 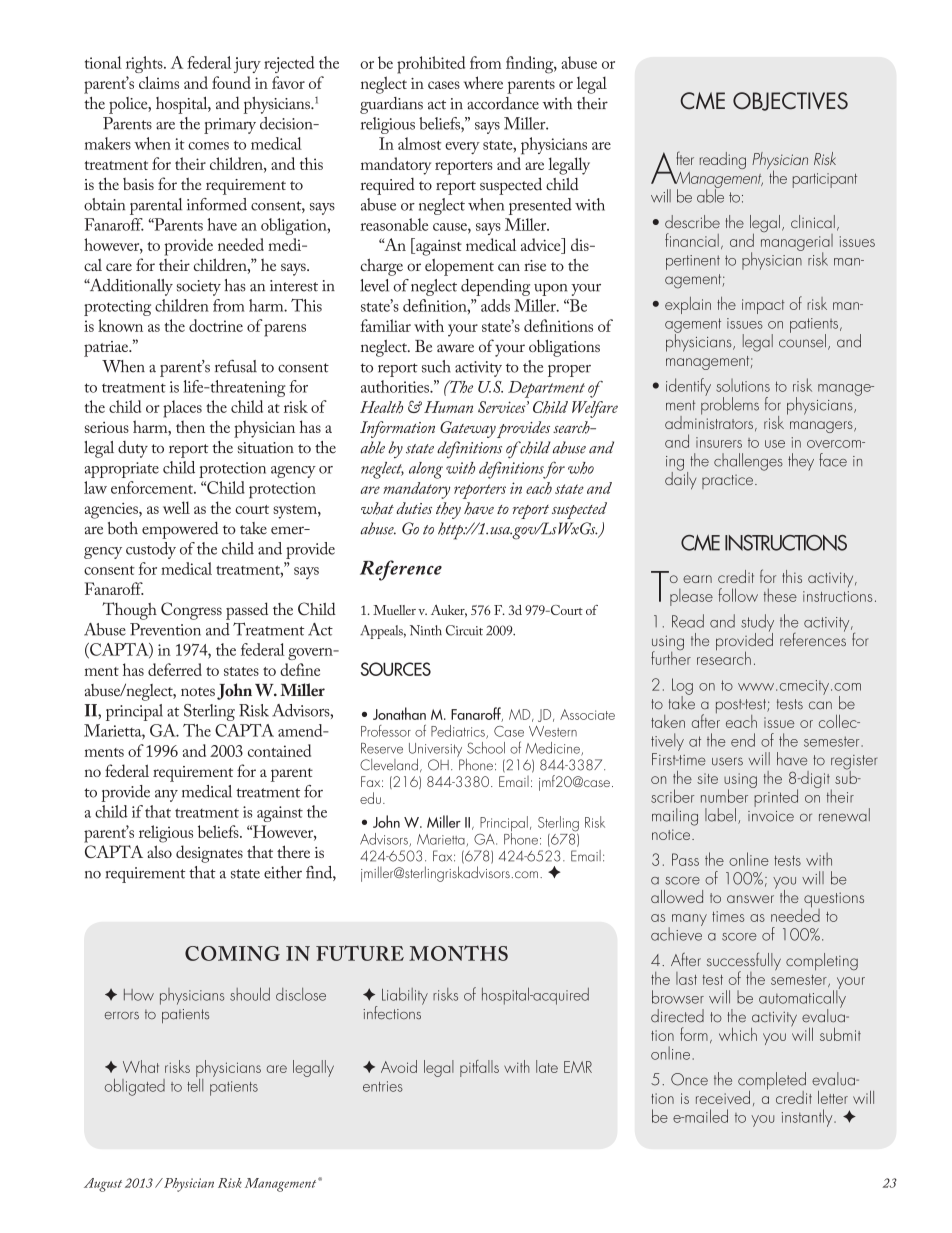 What do you see at coordinates (159, 82) in the screenshot?
I see `claims` at bounding box center [159, 82].
